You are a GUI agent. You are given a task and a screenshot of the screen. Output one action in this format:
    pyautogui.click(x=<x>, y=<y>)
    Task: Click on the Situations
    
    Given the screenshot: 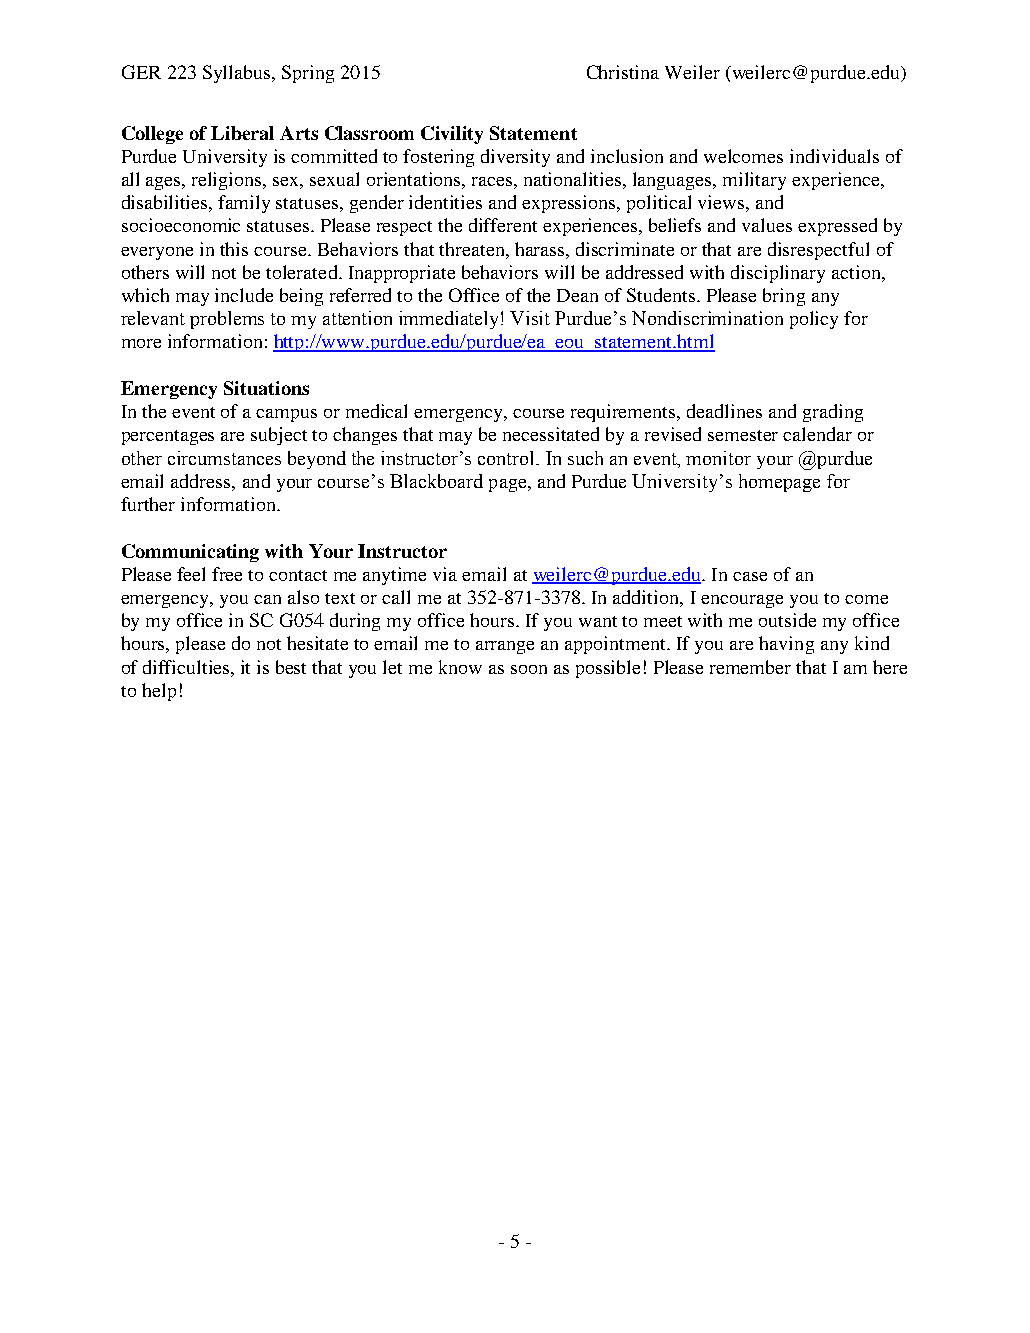 What is the action you would take?
    pyautogui.click(x=266, y=388)
